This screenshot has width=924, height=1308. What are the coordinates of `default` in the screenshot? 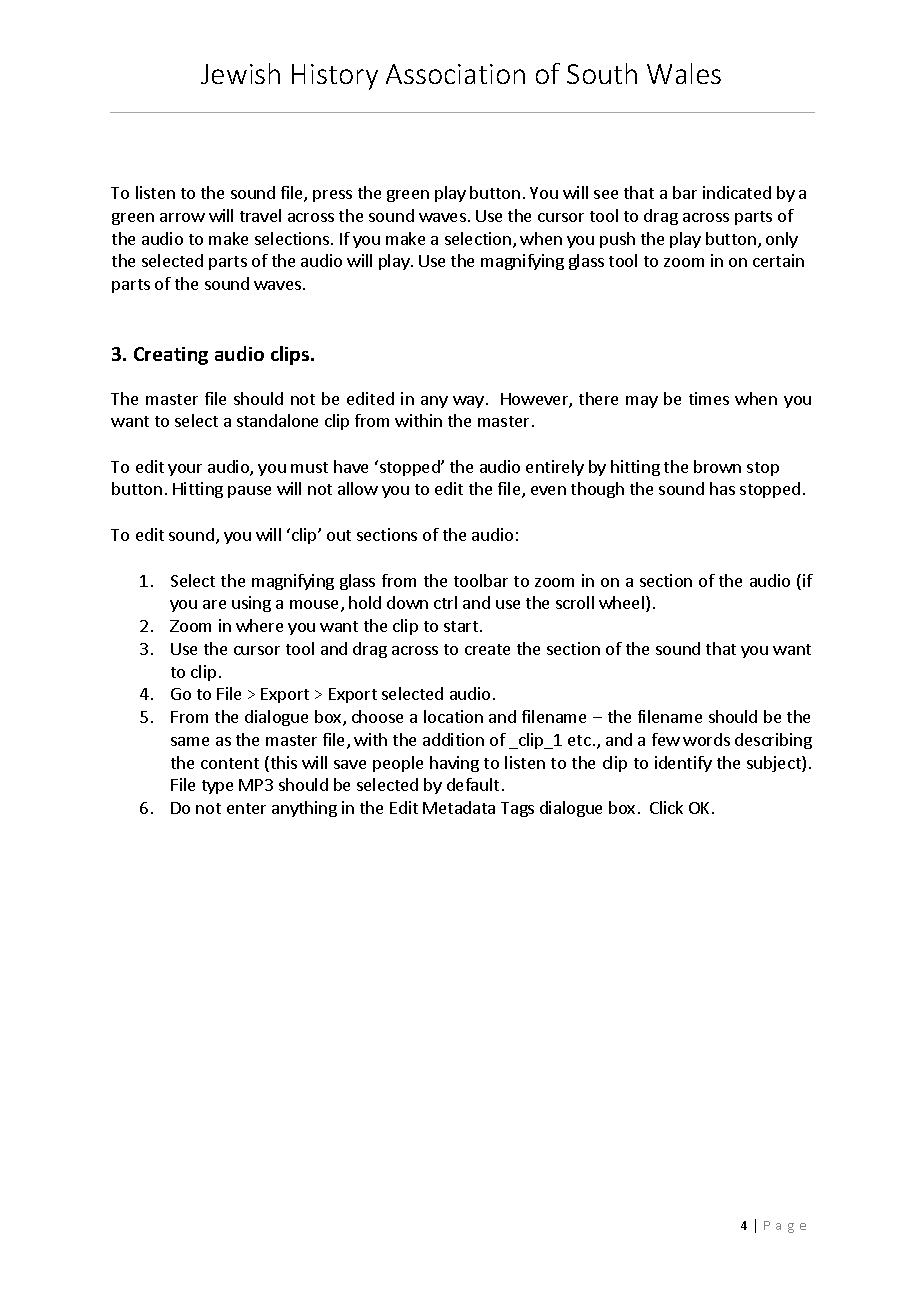 It's located at (473, 784).
